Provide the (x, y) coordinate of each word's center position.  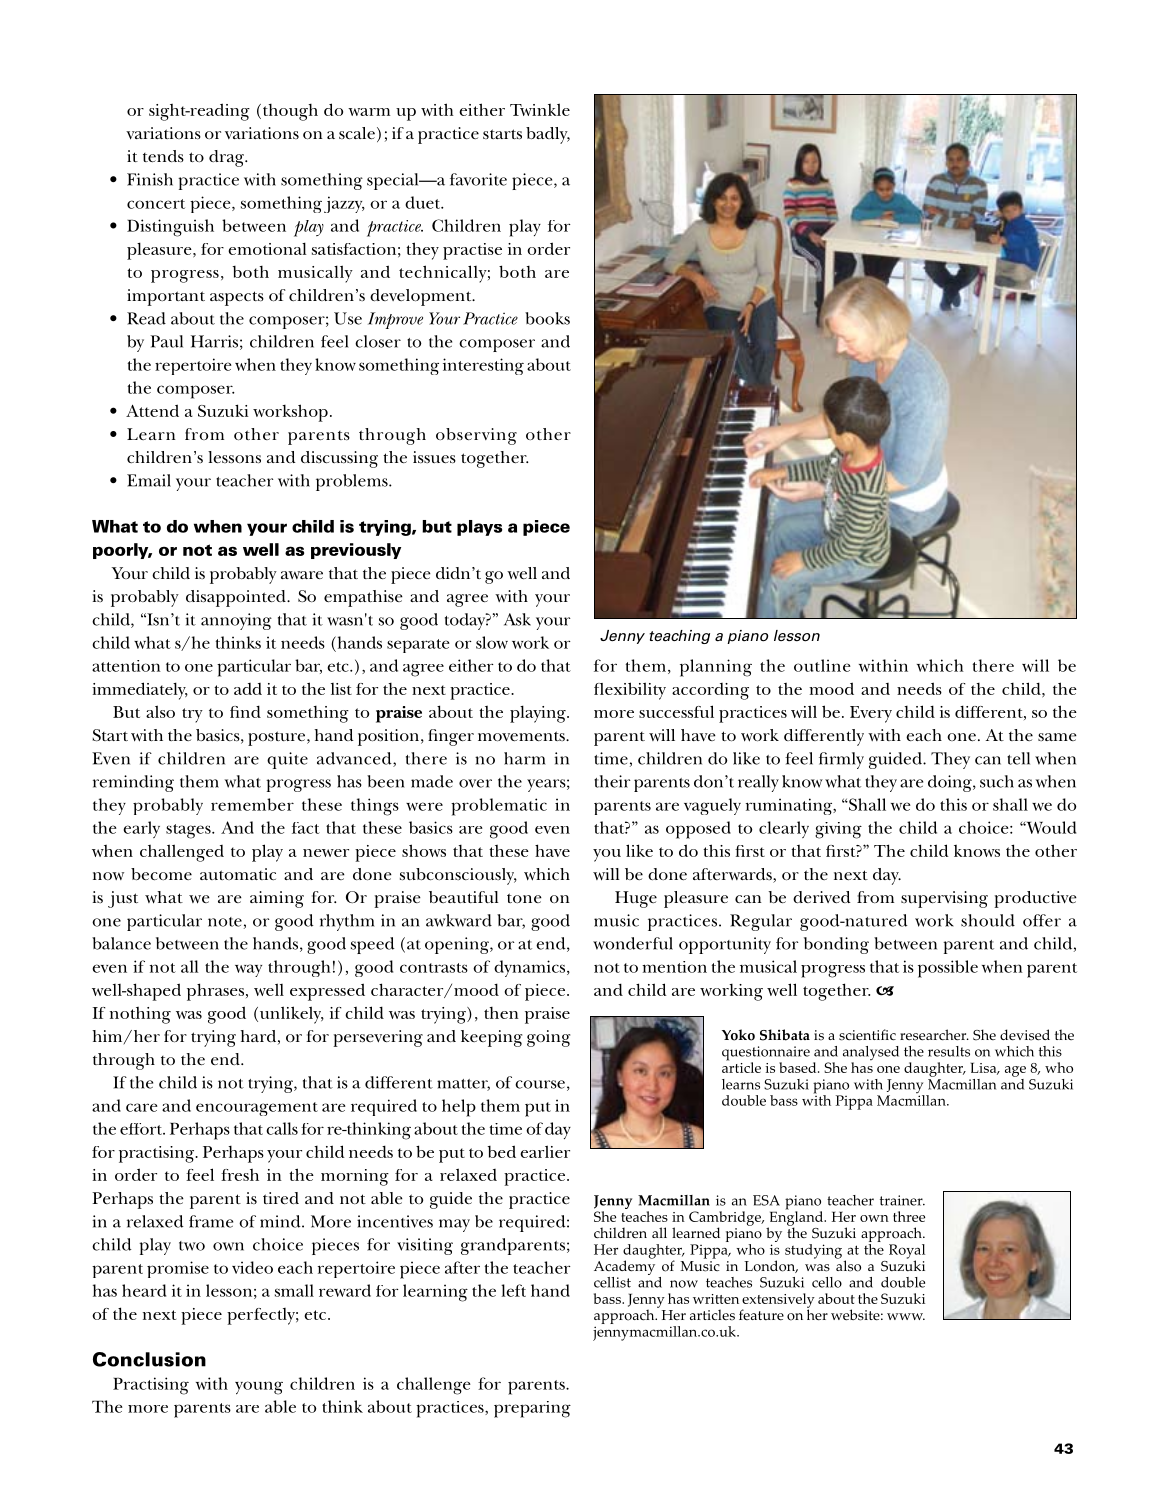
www (906, 1316)
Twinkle (540, 109)
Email (149, 480)
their (612, 781)
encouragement (257, 1109)
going (548, 1038)
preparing (532, 1409)
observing (476, 436)
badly (548, 135)
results (949, 1051)
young (259, 1388)
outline (822, 665)
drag (227, 158)
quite (287, 760)
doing (951, 783)
